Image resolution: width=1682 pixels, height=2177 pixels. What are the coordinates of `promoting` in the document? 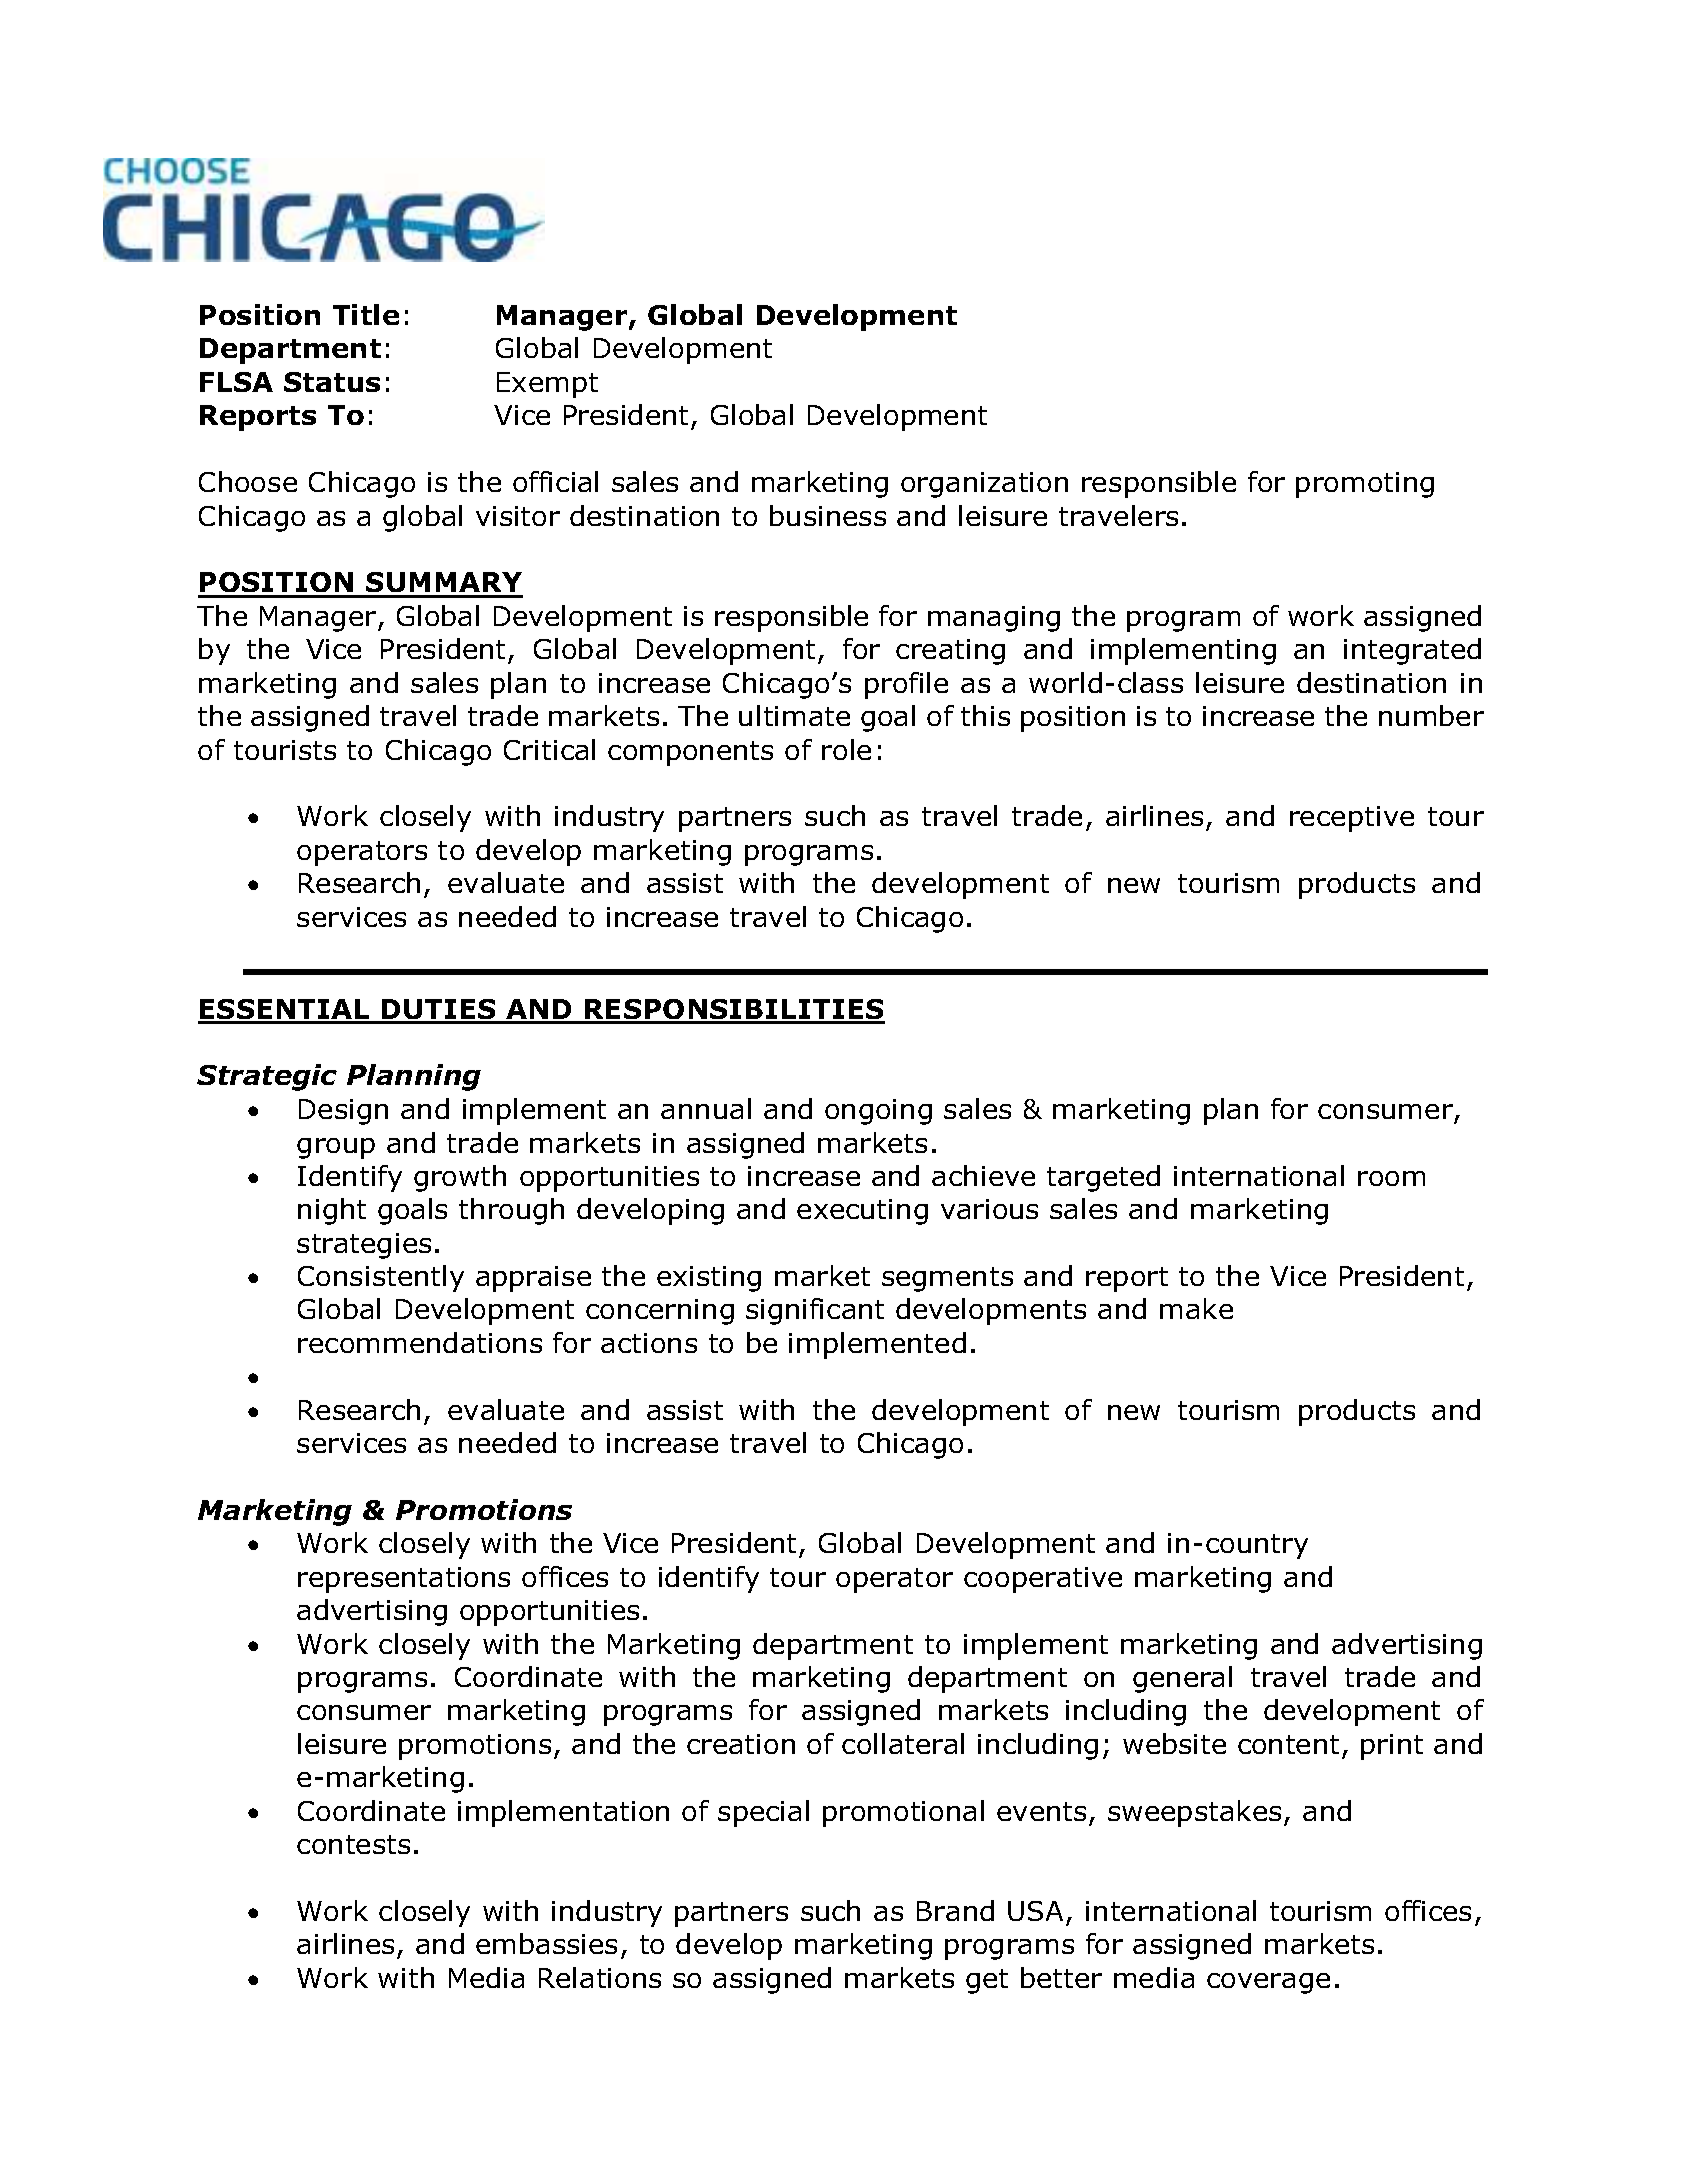 It's located at (1365, 485).
